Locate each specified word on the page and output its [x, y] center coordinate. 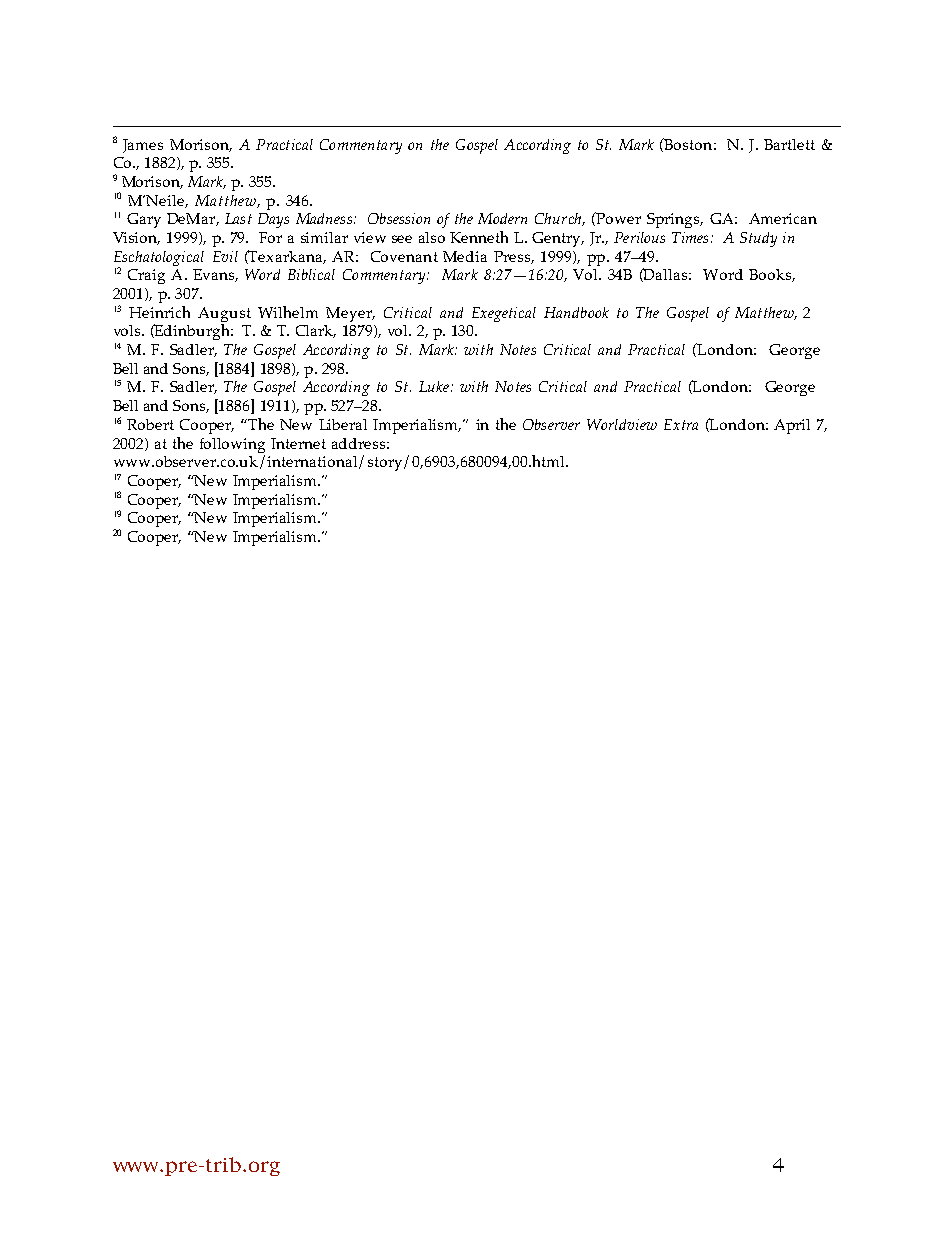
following [232, 445]
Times [690, 237]
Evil [225, 256]
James [143, 146]
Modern [502, 218]
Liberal [343, 424]
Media [465, 256]
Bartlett [789, 144]
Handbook [576, 312]
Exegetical [504, 314]
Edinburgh [192, 332]
